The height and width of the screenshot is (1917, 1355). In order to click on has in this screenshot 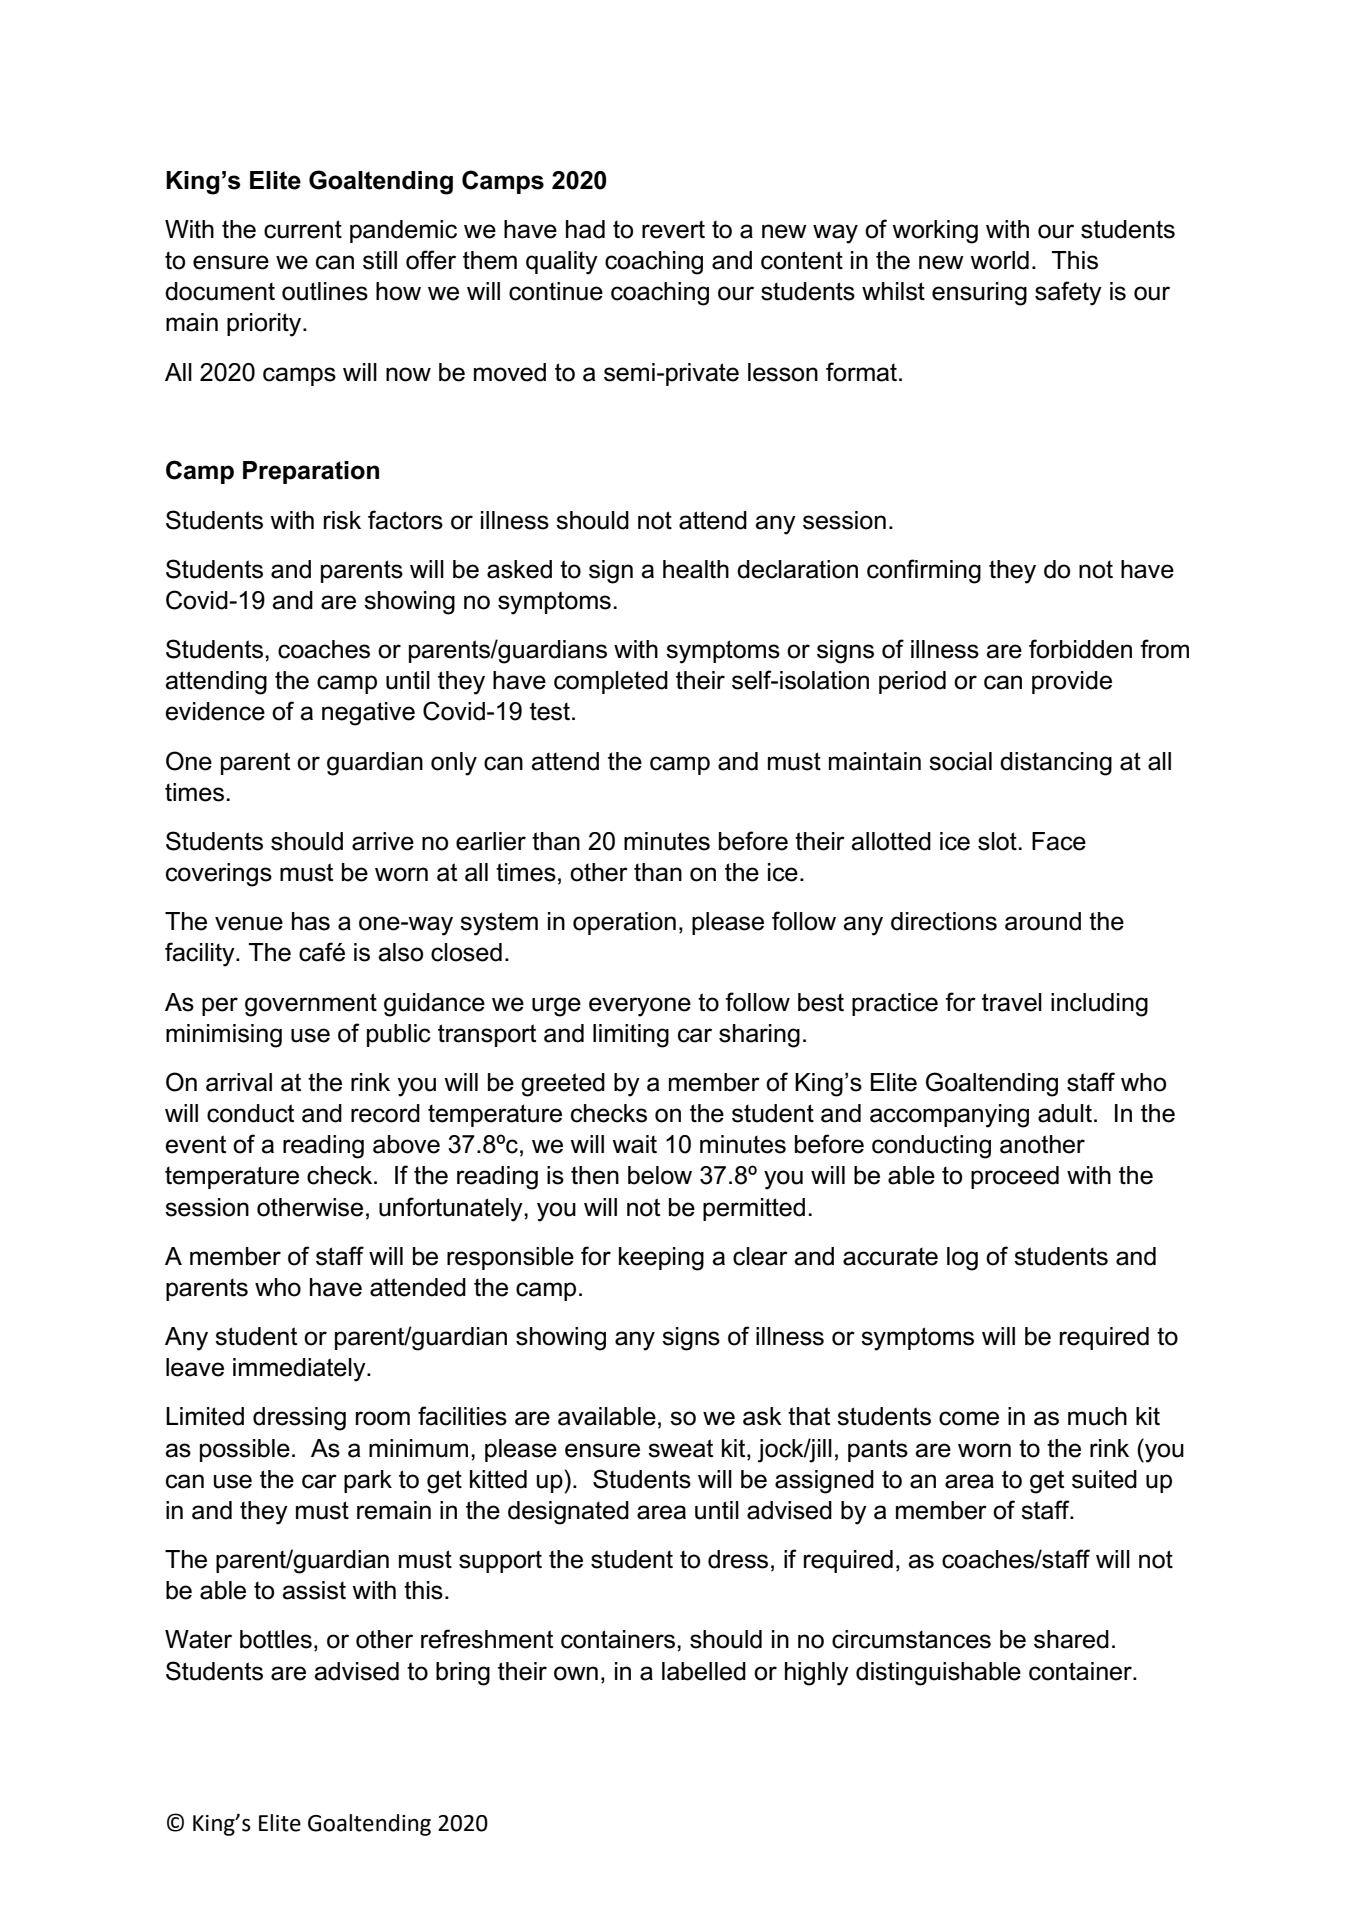, I will do `click(311, 921)`.
